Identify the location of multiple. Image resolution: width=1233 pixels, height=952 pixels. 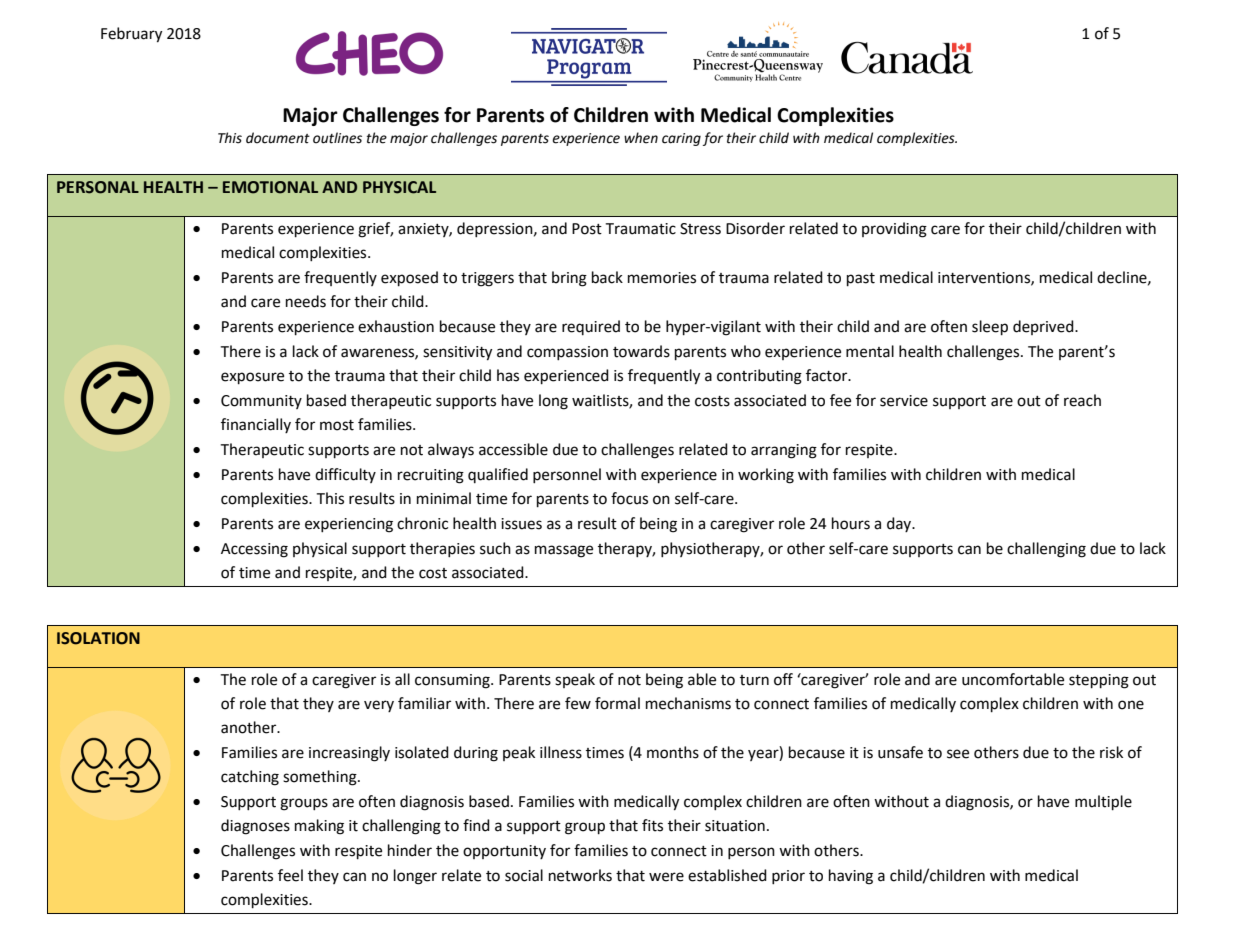
(1103, 803).
